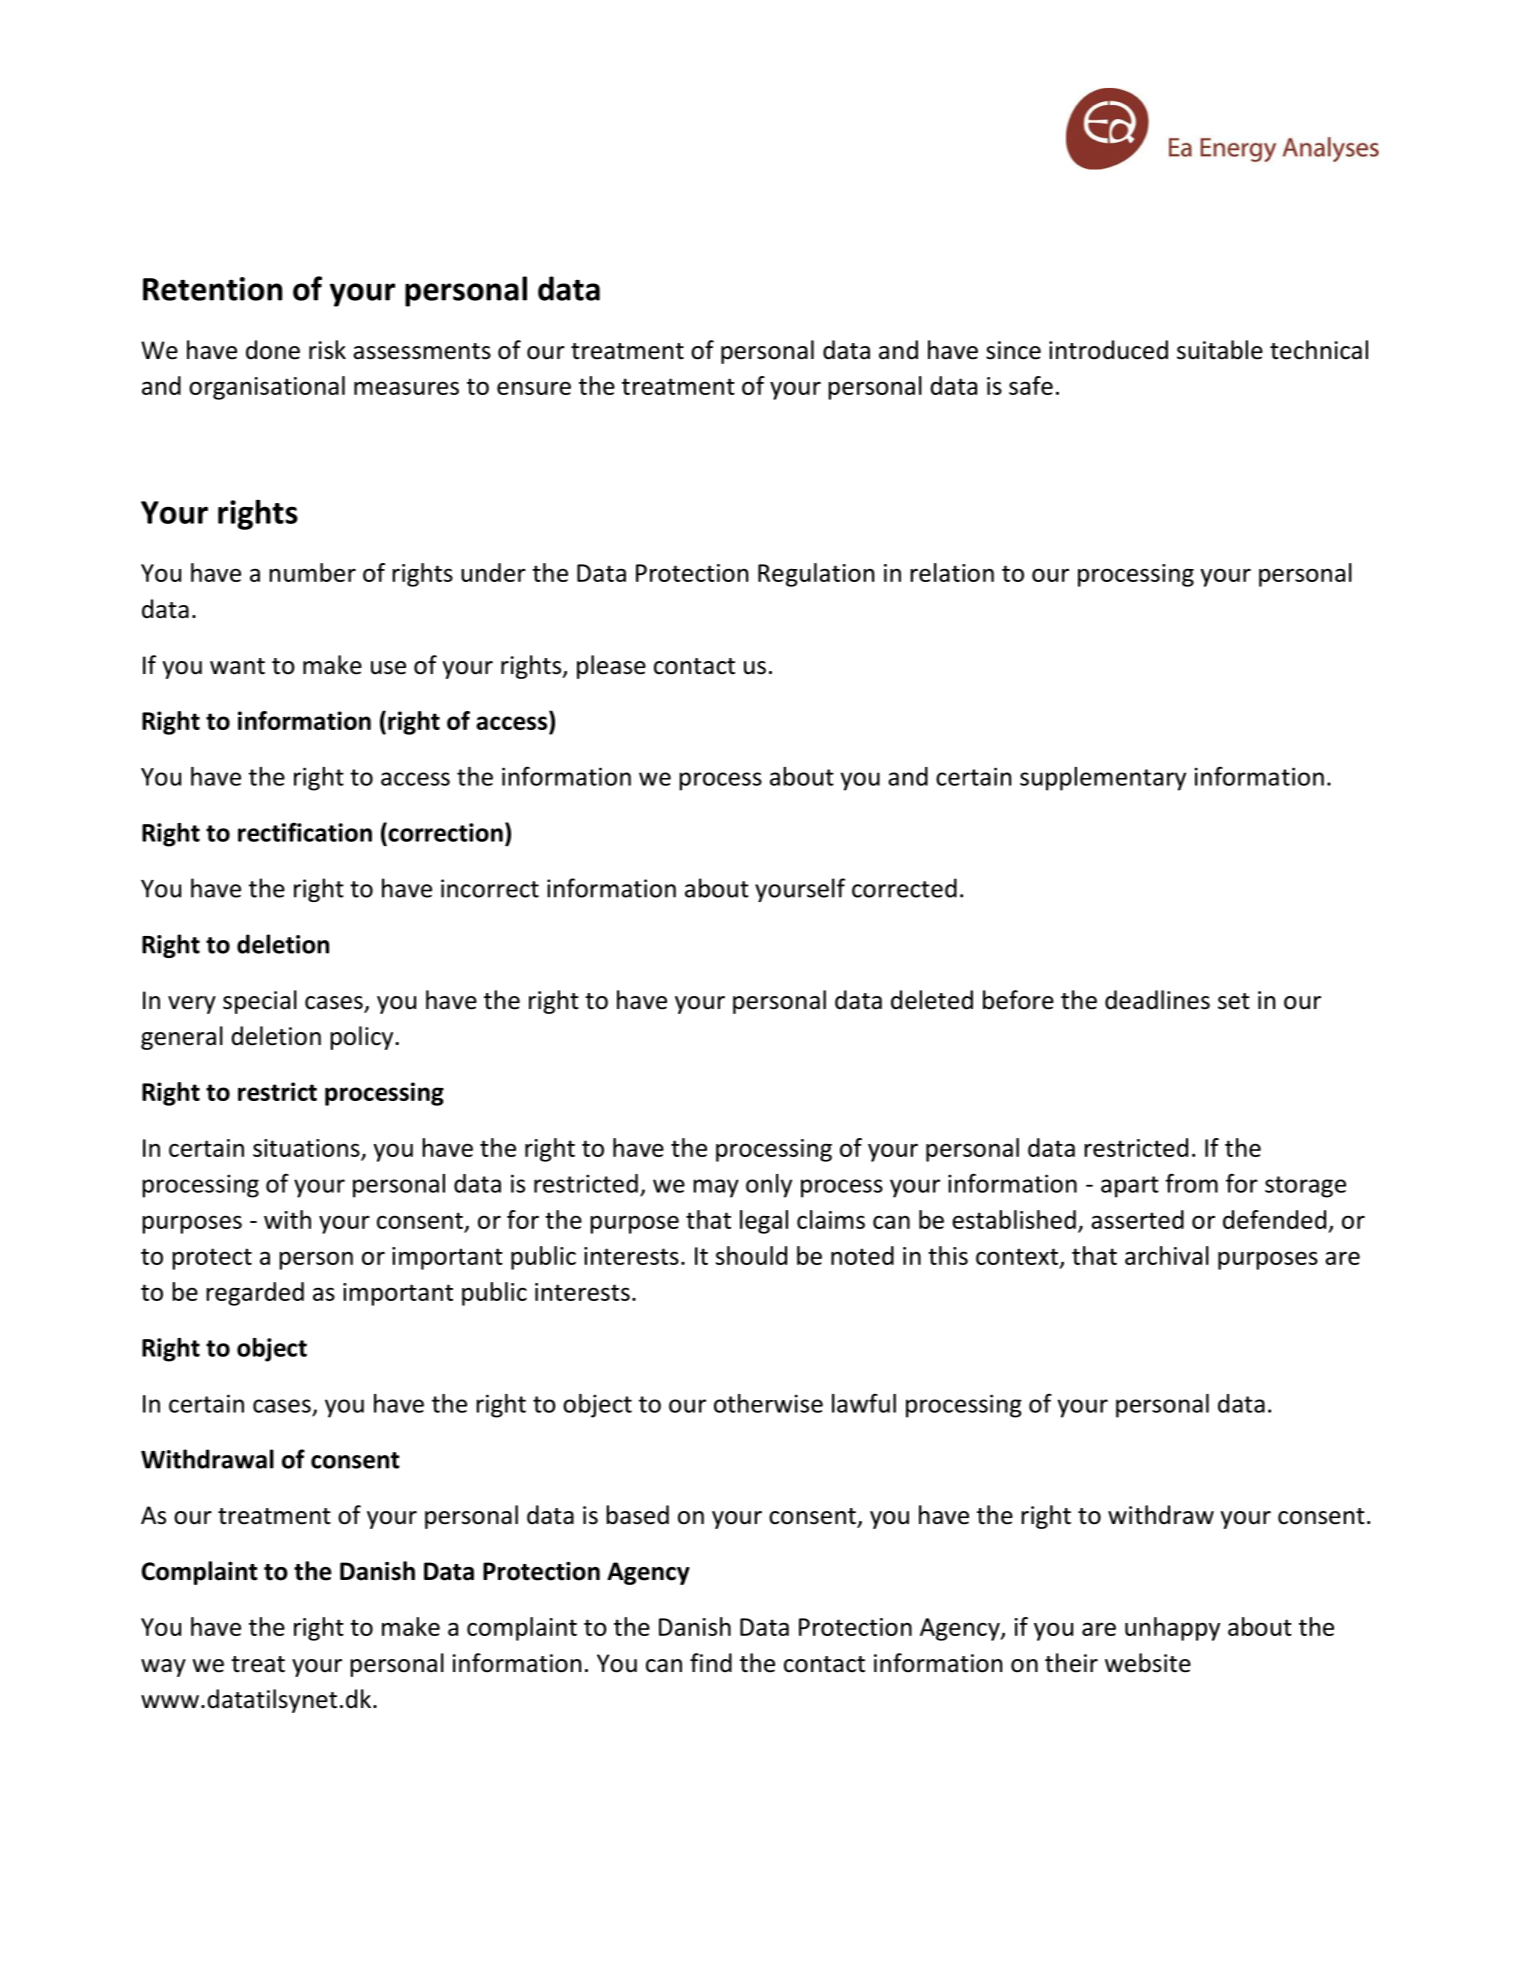 Image resolution: width=1520 pixels, height=1967 pixels. Describe the element at coordinates (932, 1000) in the document. I see `deleted` at that location.
